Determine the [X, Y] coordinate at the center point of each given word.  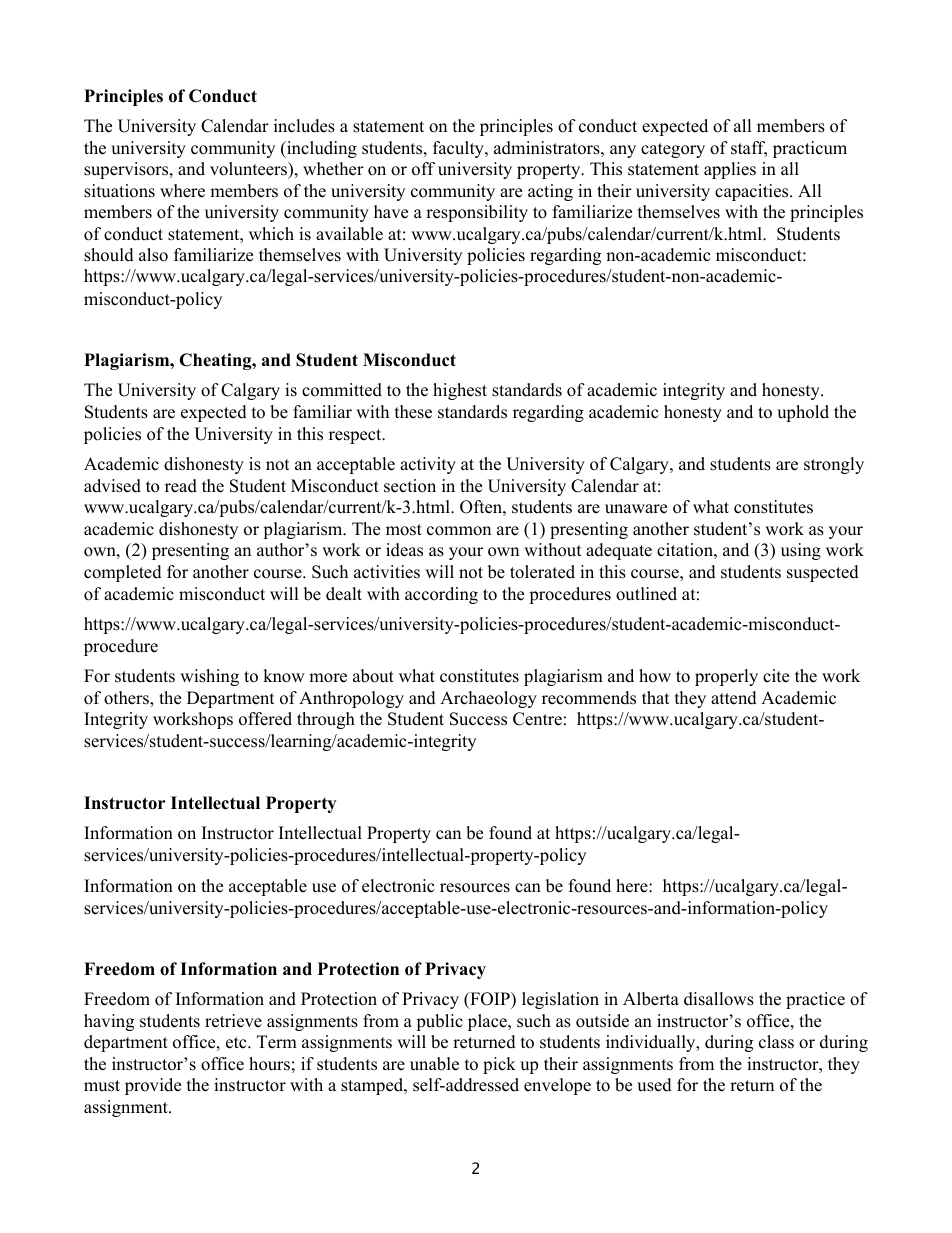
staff [749, 149]
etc [237, 1043]
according [441, 595]
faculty [459, 149]
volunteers [249, 169]
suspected [823, 573]
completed [123, 573]
